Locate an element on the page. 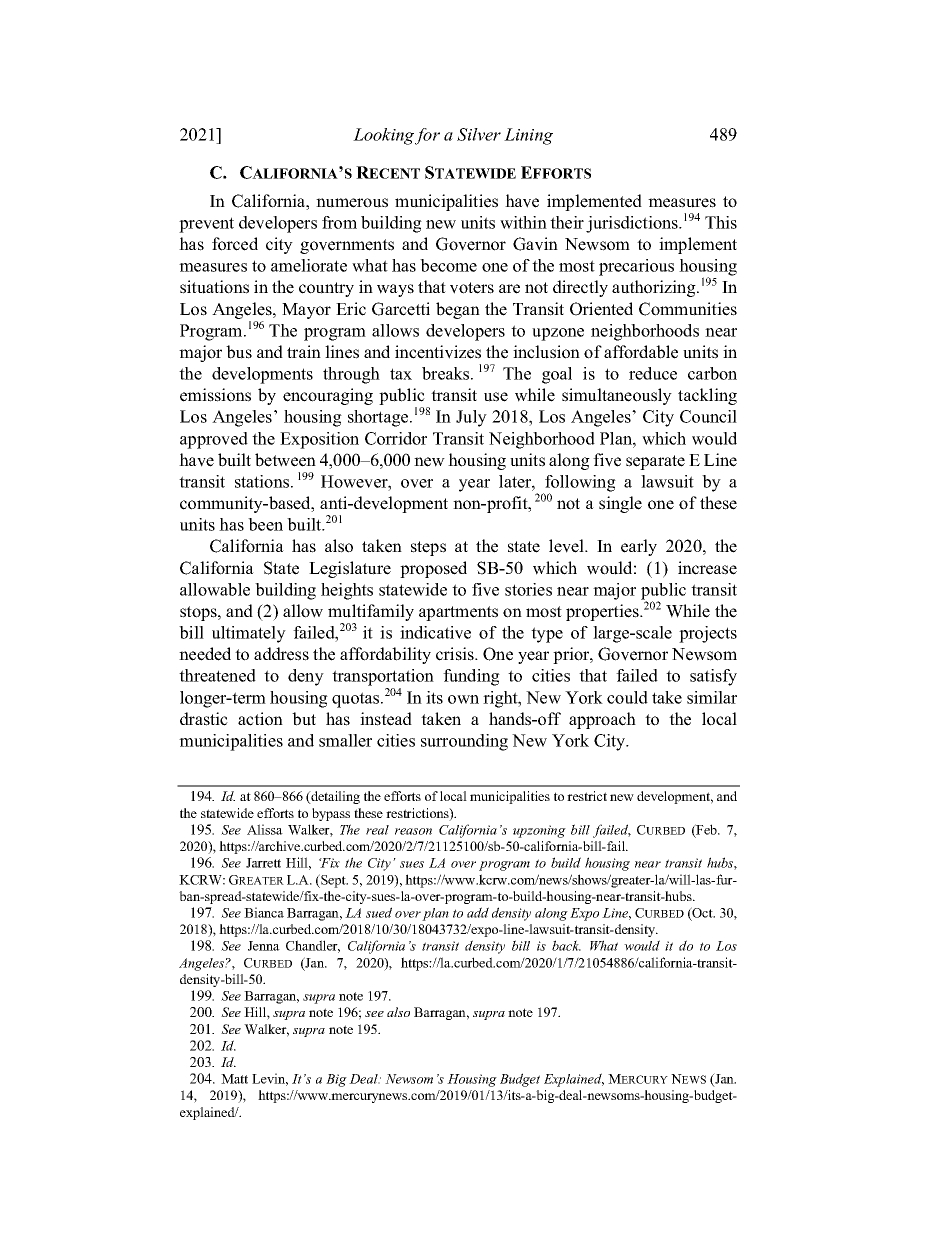 Image resolution: width=952 pixels, height=1233 pixels. between is located at coordinates (285, 460).
